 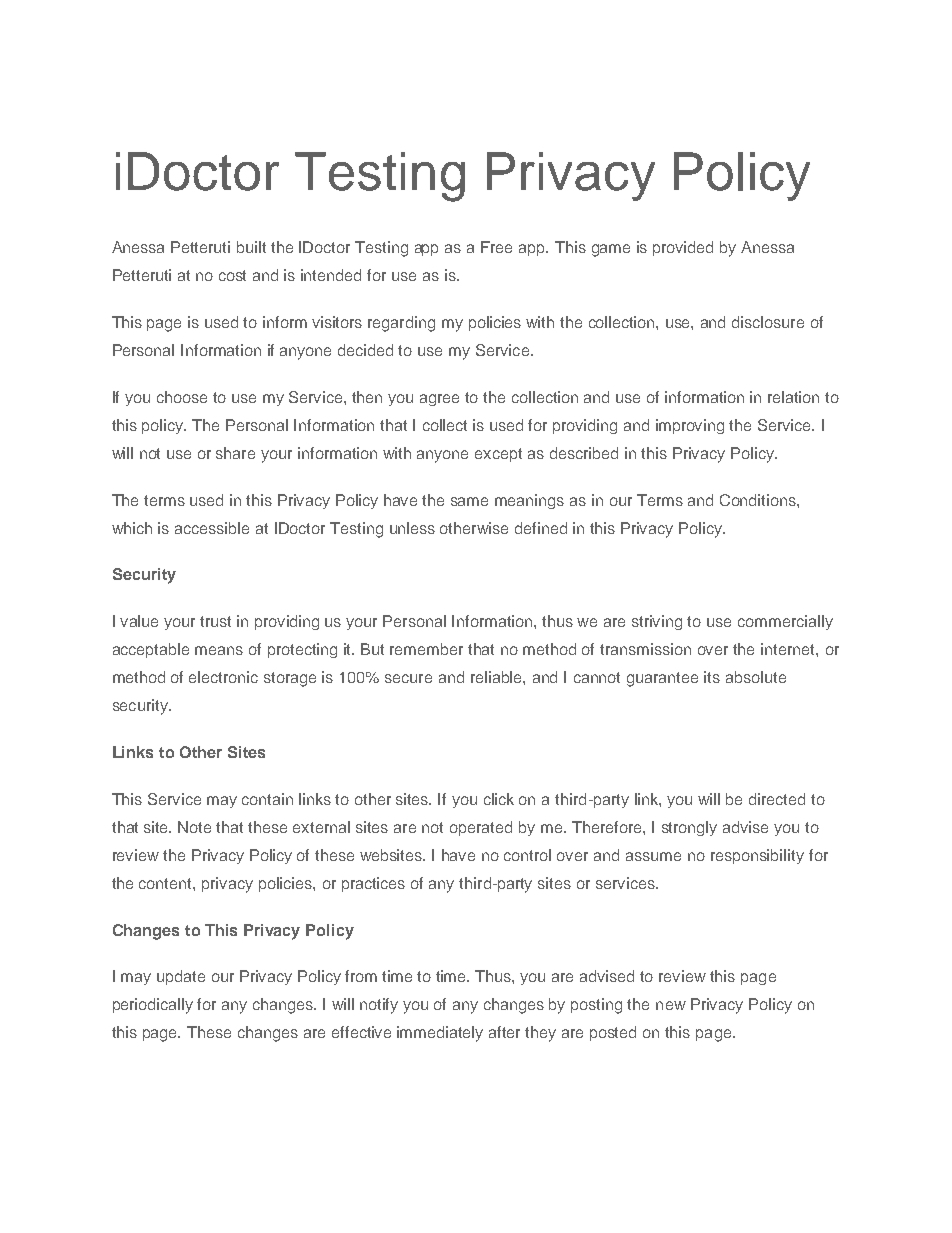 What do you see at coordinates (690, 426) in the screenshot?
I see `improving` at bounding box center [690, 426].
